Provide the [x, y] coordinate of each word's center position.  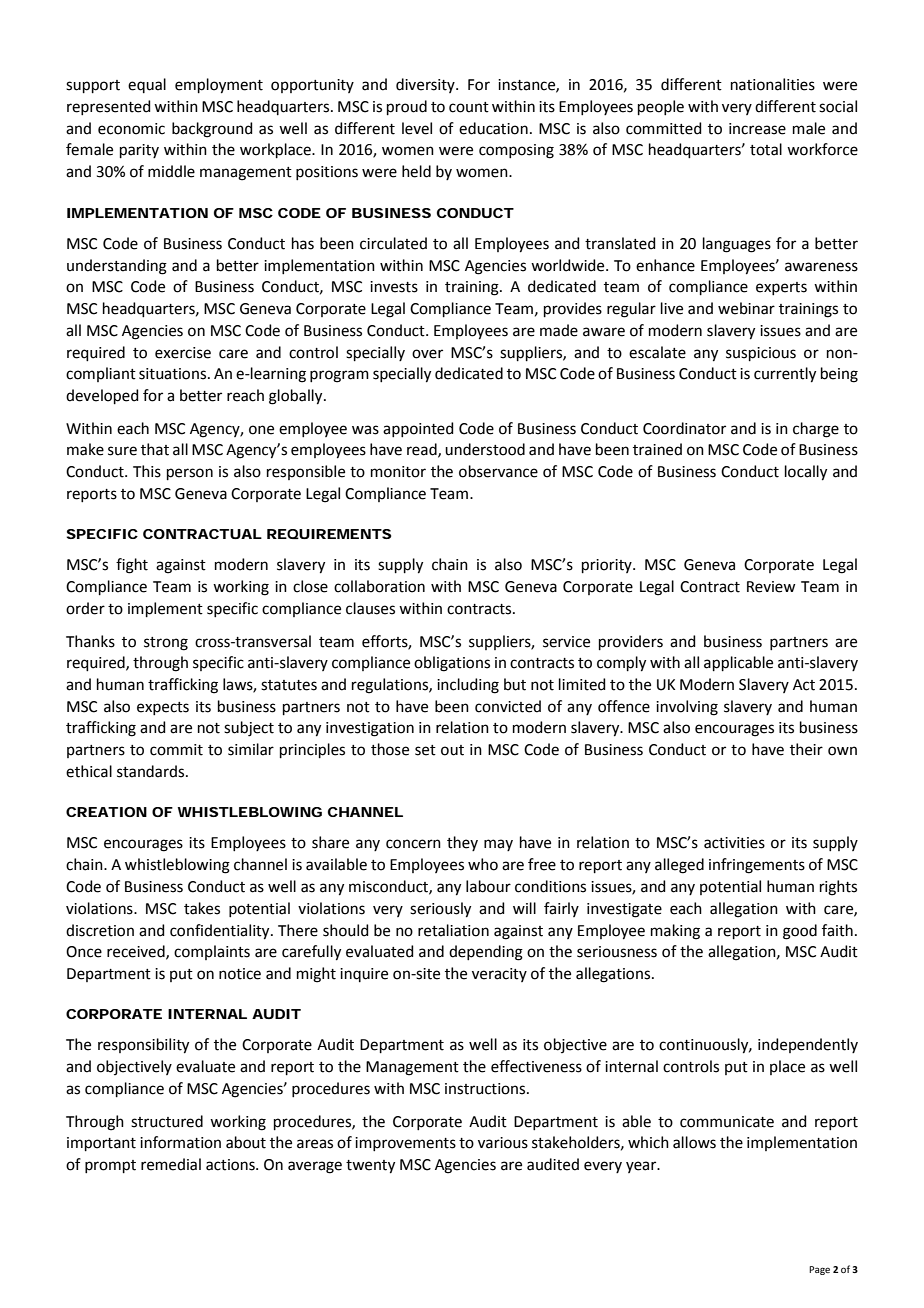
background [212, 130]
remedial [171, 1164]
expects [163, 708]
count [469, 107]
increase [757, 129]
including [468, 686]
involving [687, 708]
